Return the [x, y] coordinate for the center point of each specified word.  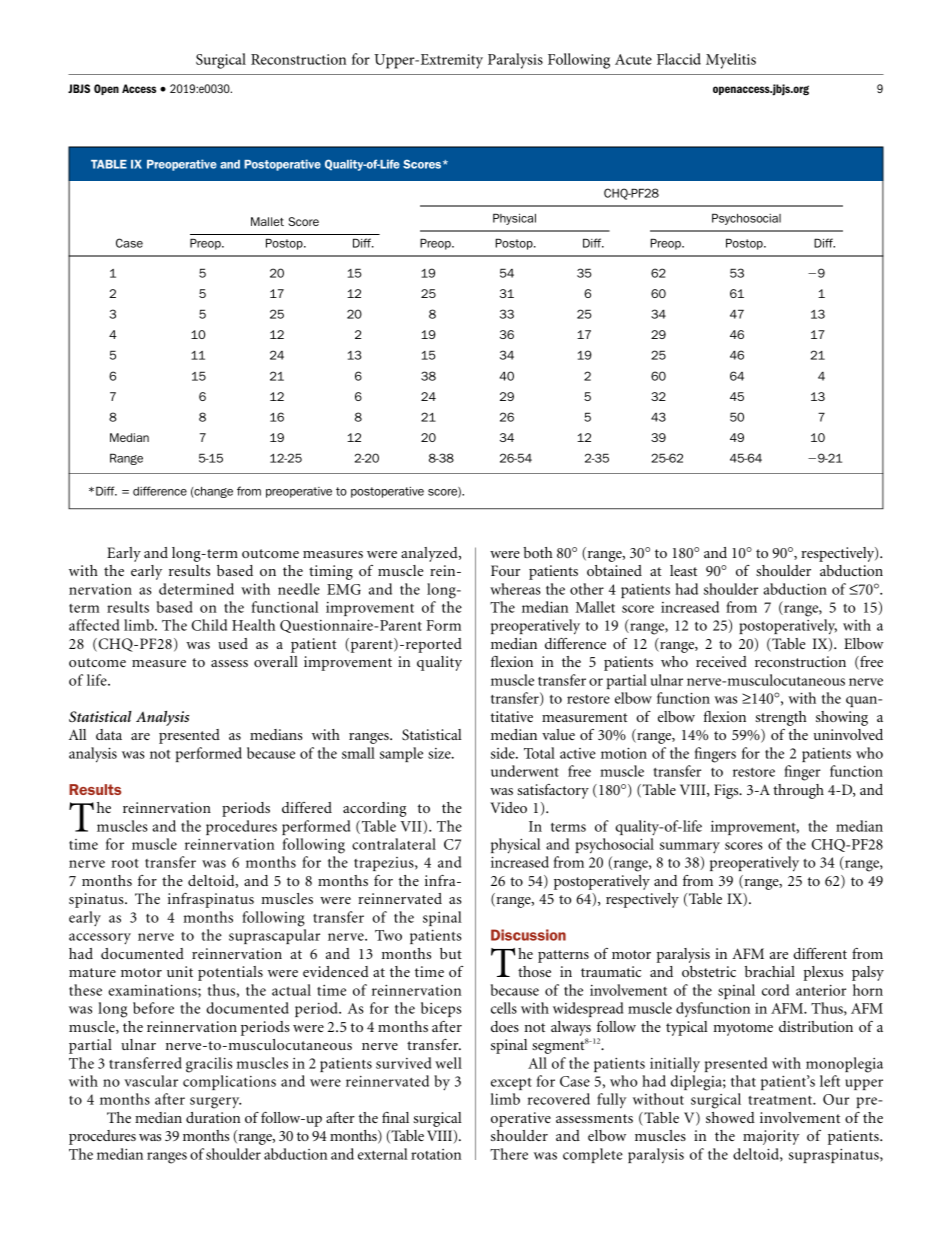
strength [781, 718]
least [683, 570]
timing [331, 572]
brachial [770, 971]
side [504, 753]
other [587, 589]
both [538, 552]
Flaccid [679, 59]
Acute [633, 59]
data [109, 734]
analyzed [430, 554]
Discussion [528, 935]
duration [213, 1117]
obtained [614, 570]
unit [180, 971]
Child [209, 625]
